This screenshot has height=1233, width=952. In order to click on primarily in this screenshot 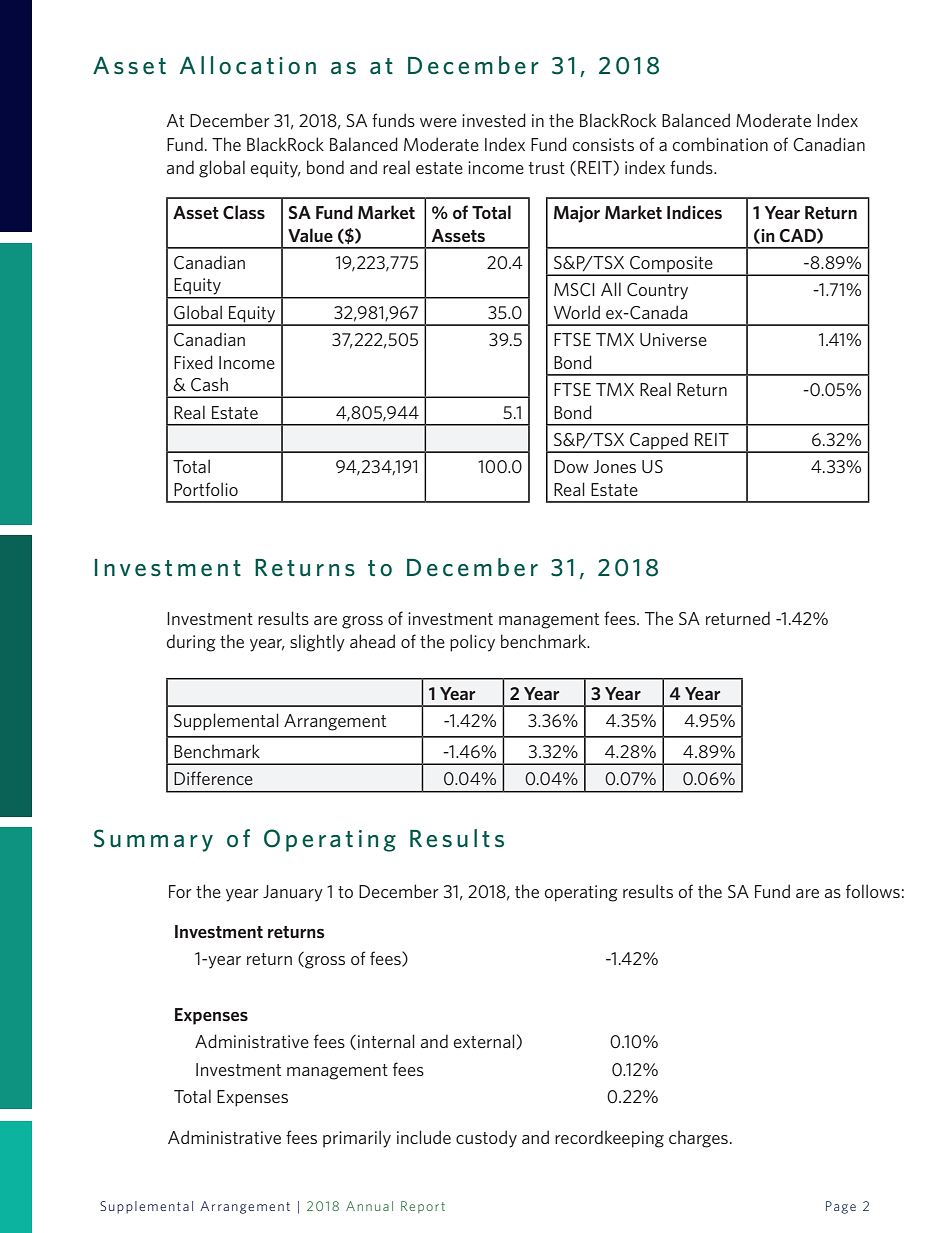, I will do `click(357, 1139)`.
